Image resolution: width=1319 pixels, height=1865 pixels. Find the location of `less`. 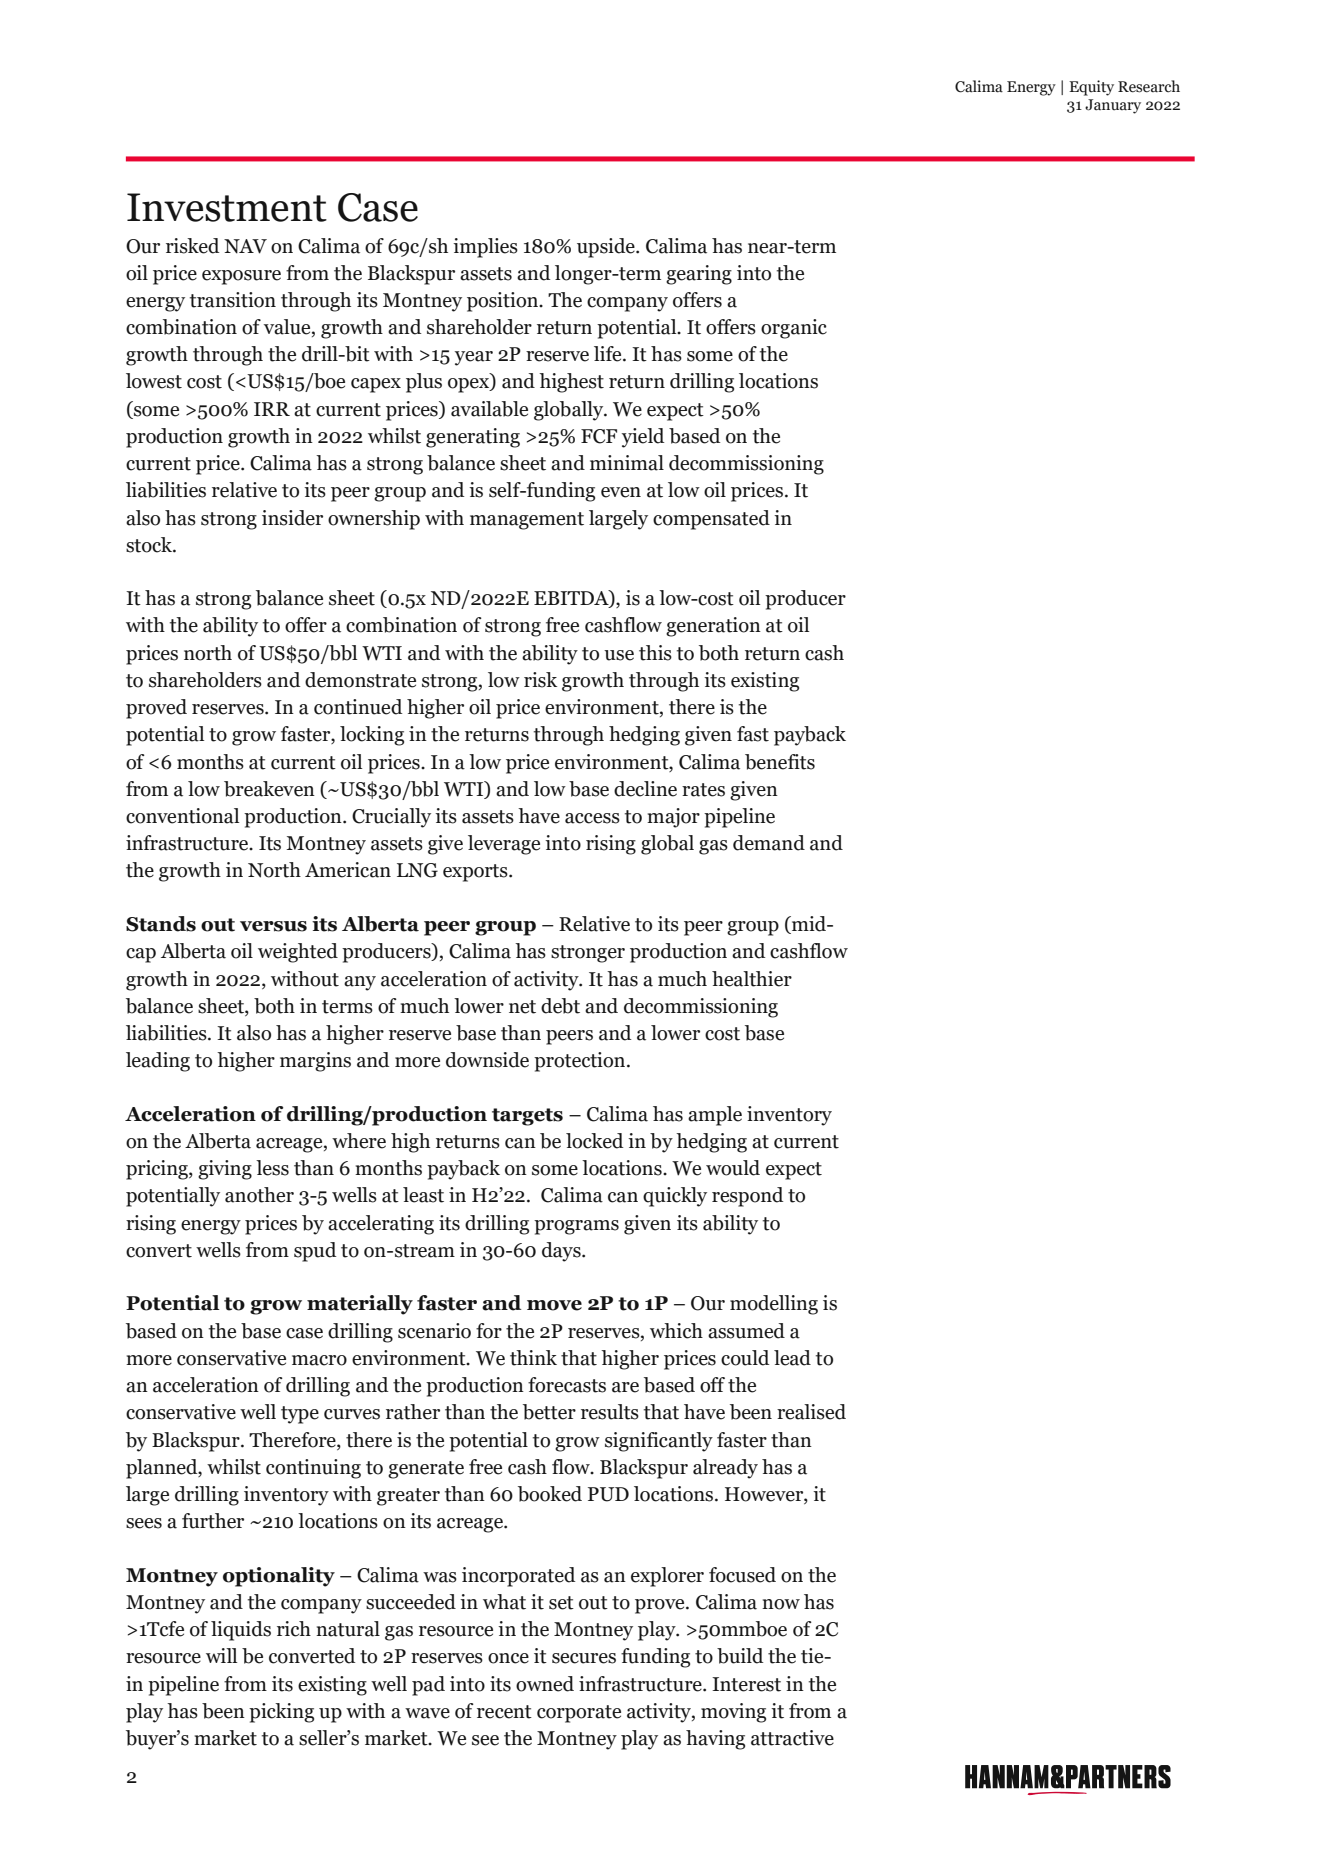

less is located at coordinates (272, 1168).
